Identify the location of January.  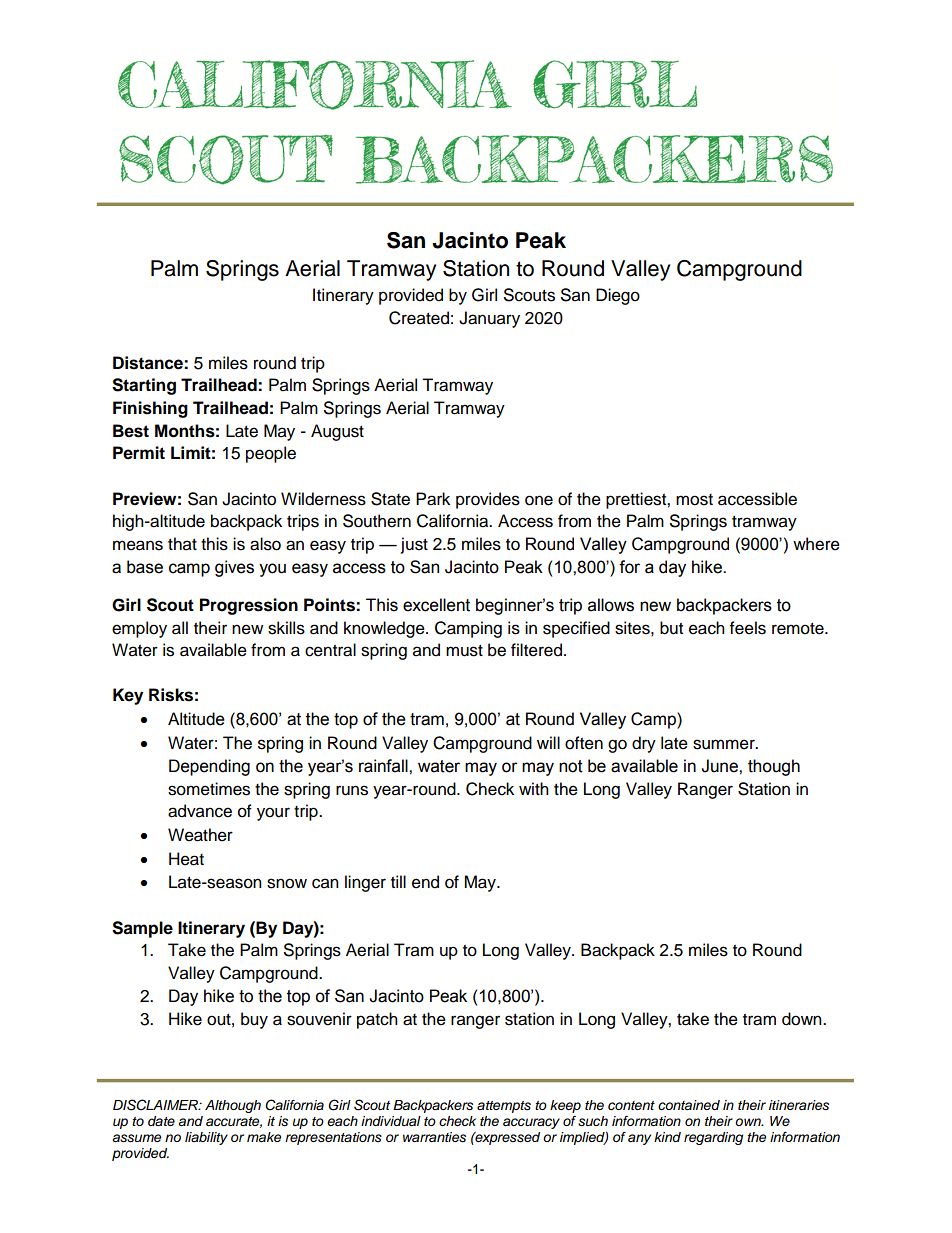
(489, 319).
